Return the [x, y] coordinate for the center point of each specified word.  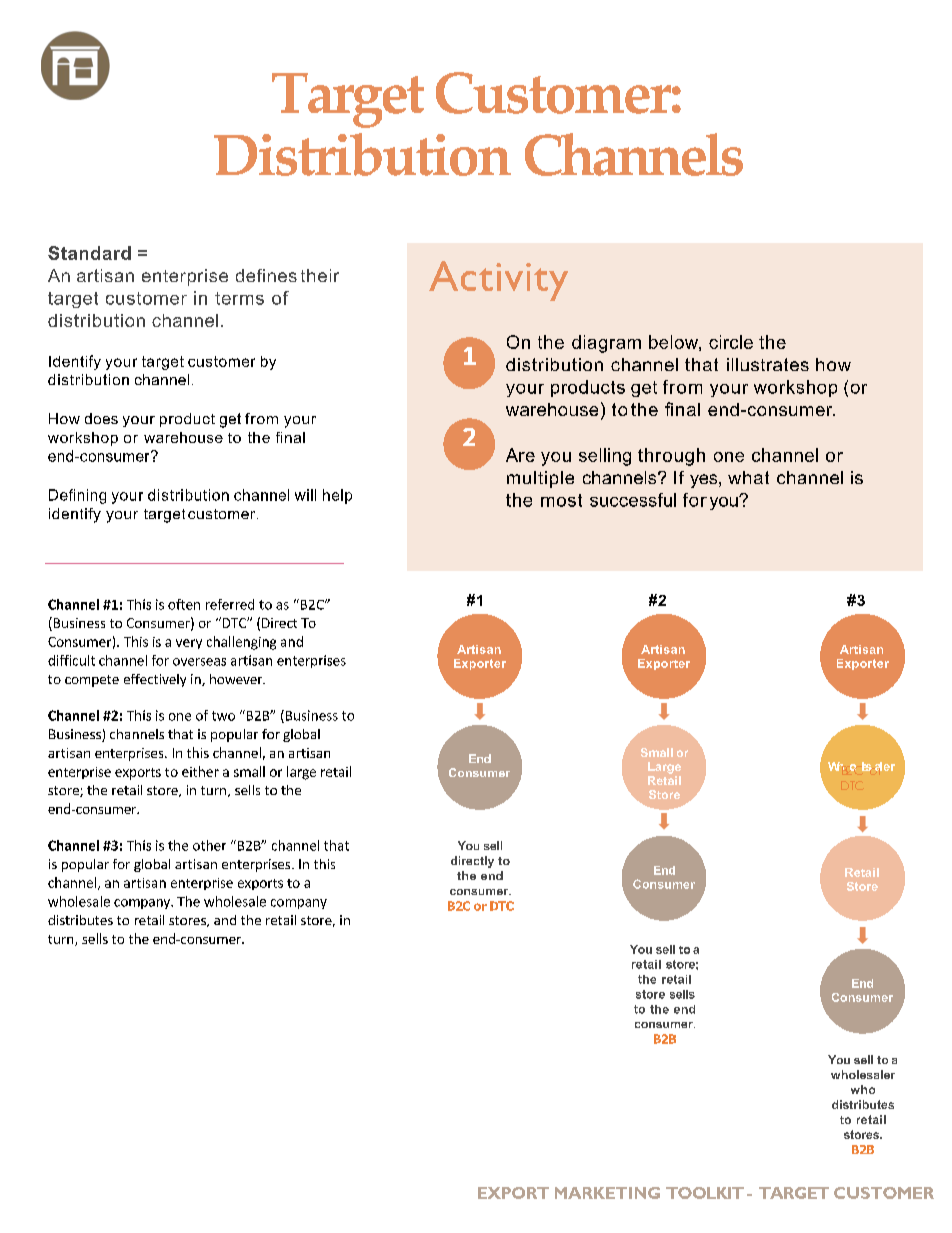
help [337, 496]
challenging [241, 643]
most [561, 500]
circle [731, 342]
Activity [498, 281]
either [200, 771]
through [671, 457]
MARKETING [607, 1193]
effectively [155, 680]
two [223, 716]
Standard [89, 253]
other [209, 845]
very [189, 644]
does [101, 418]
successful [633, 500]
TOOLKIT [705, 1193]
